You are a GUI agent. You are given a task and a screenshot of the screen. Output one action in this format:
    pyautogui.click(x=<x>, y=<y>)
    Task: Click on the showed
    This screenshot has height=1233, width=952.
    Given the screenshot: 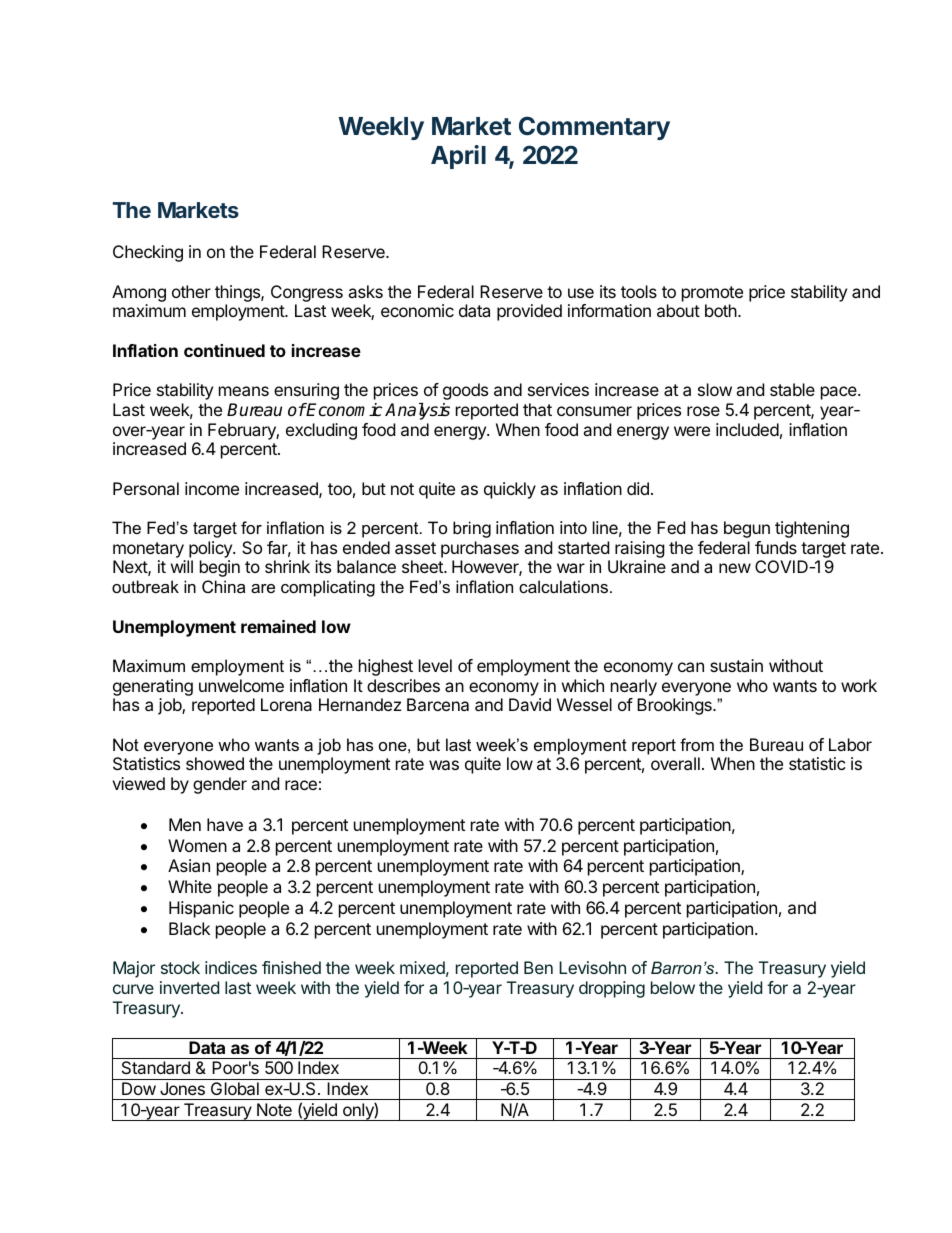 What is the action you would take?
    pyautogui.click(x=215, y=763)
